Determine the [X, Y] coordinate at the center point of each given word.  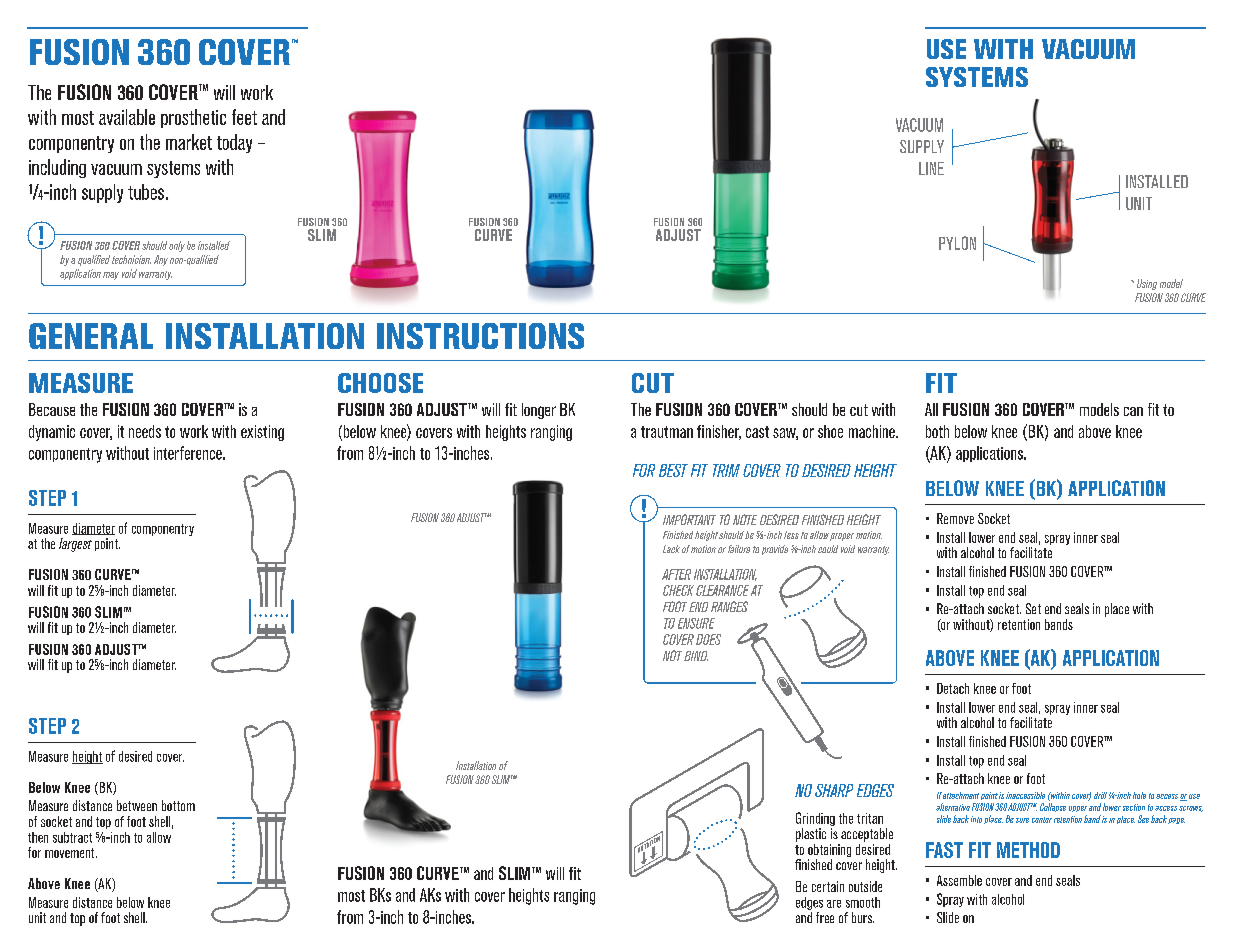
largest [75, 545]
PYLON [957, 243]
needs [145, 431]
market [189, 142]
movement [71, 853]
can [1133, 411]
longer [539, 411]
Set [1033, 608]
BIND [696, 656]
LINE [931, 168]
